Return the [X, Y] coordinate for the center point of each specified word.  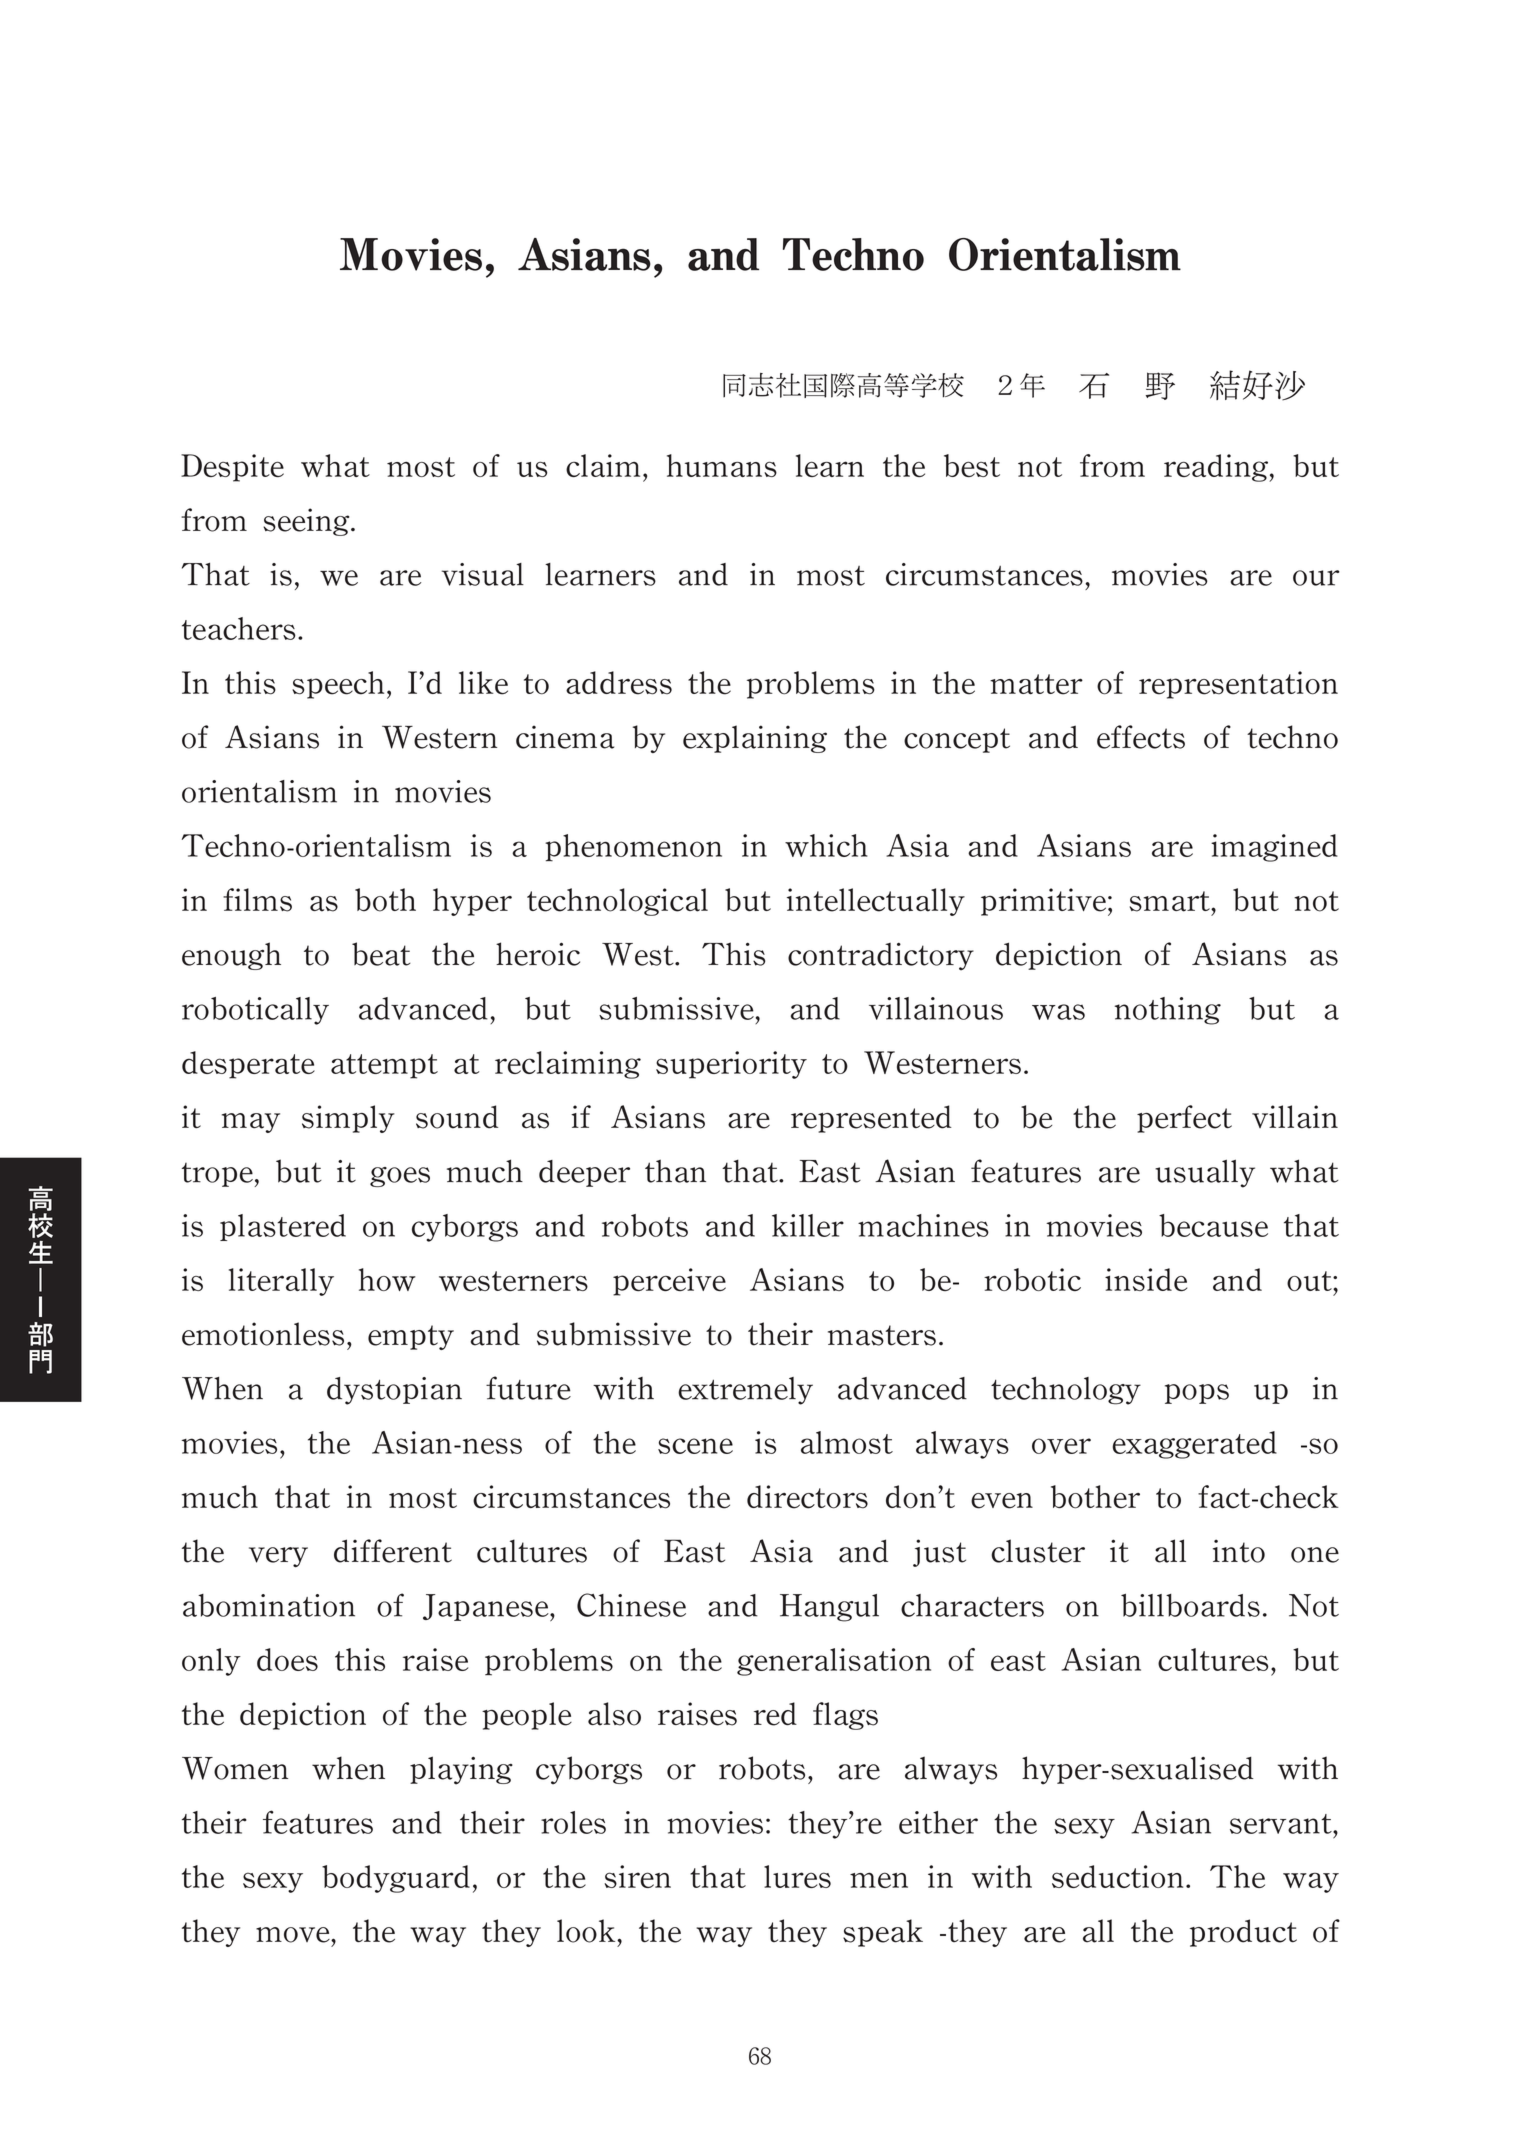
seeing [307, 522]
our [1316, 578]
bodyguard [396, 1879]
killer [808, 1225]
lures [797, 1876]
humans [722, 465]
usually [1205, 1173]
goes [400, 1177]
